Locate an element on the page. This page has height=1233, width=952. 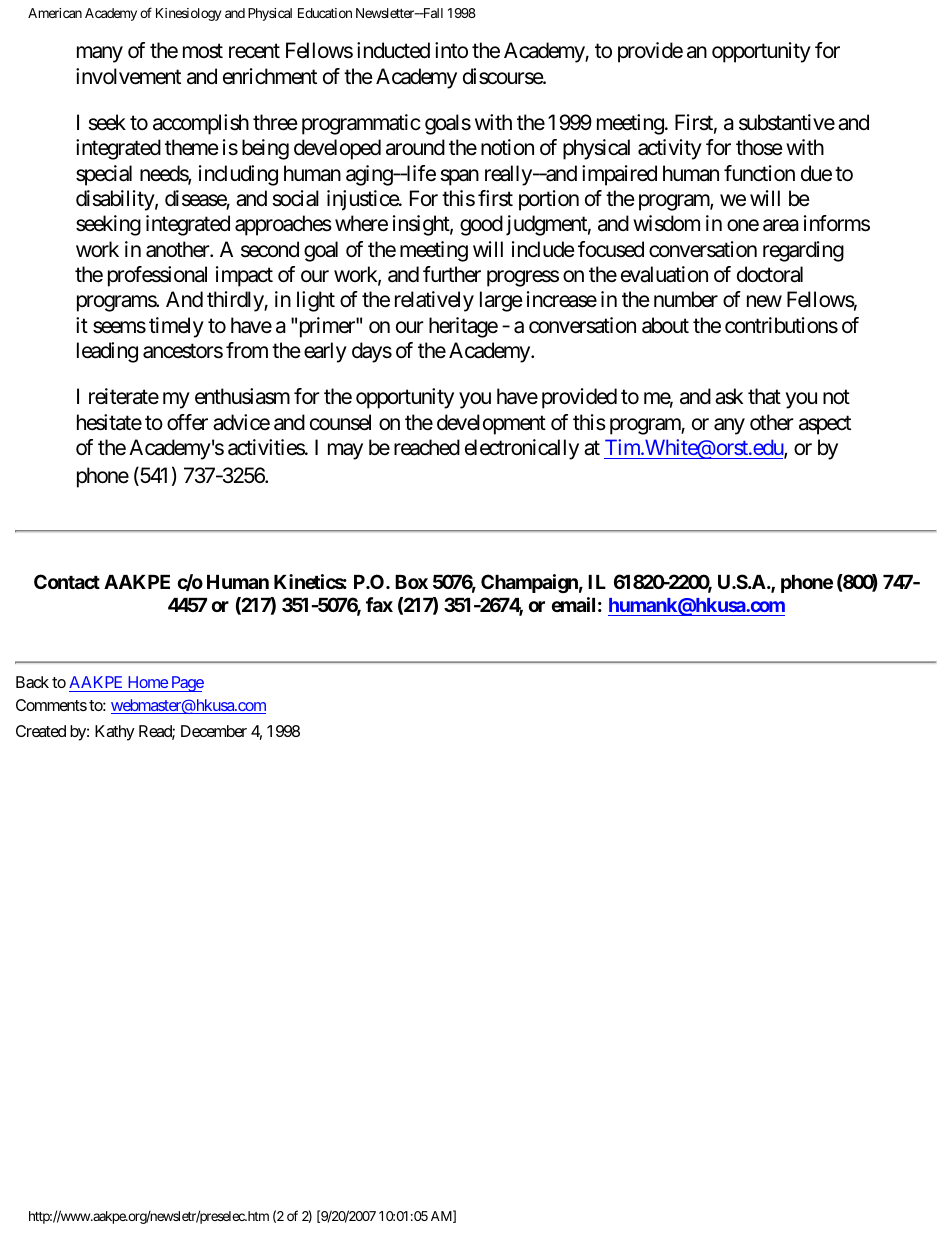
December is located at coordinates (214, 731).
